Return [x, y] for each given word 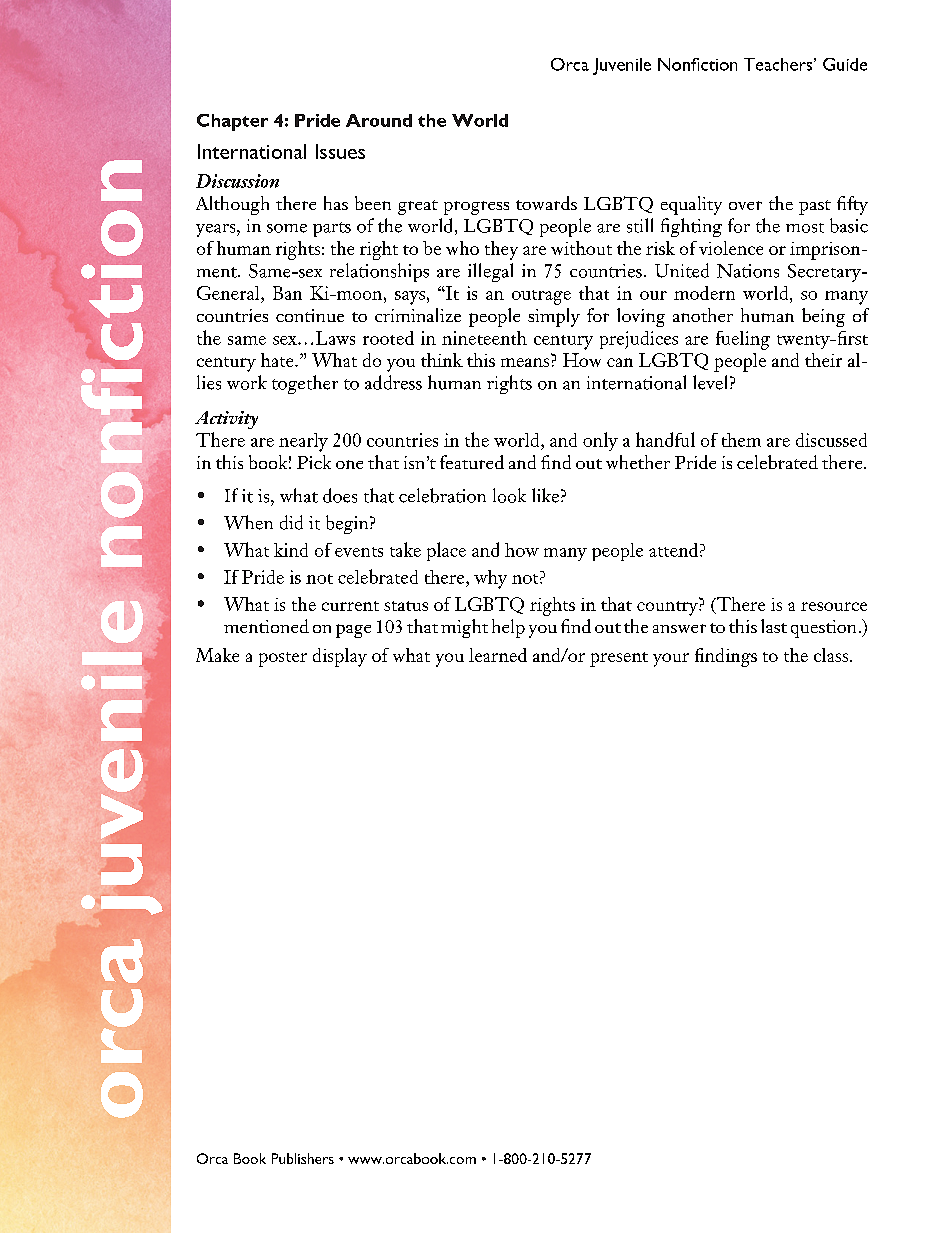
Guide [845, 64]
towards [546, 203]
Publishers [303, 1158]
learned [498, 655]
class [832, 655]
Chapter [232, 122]
